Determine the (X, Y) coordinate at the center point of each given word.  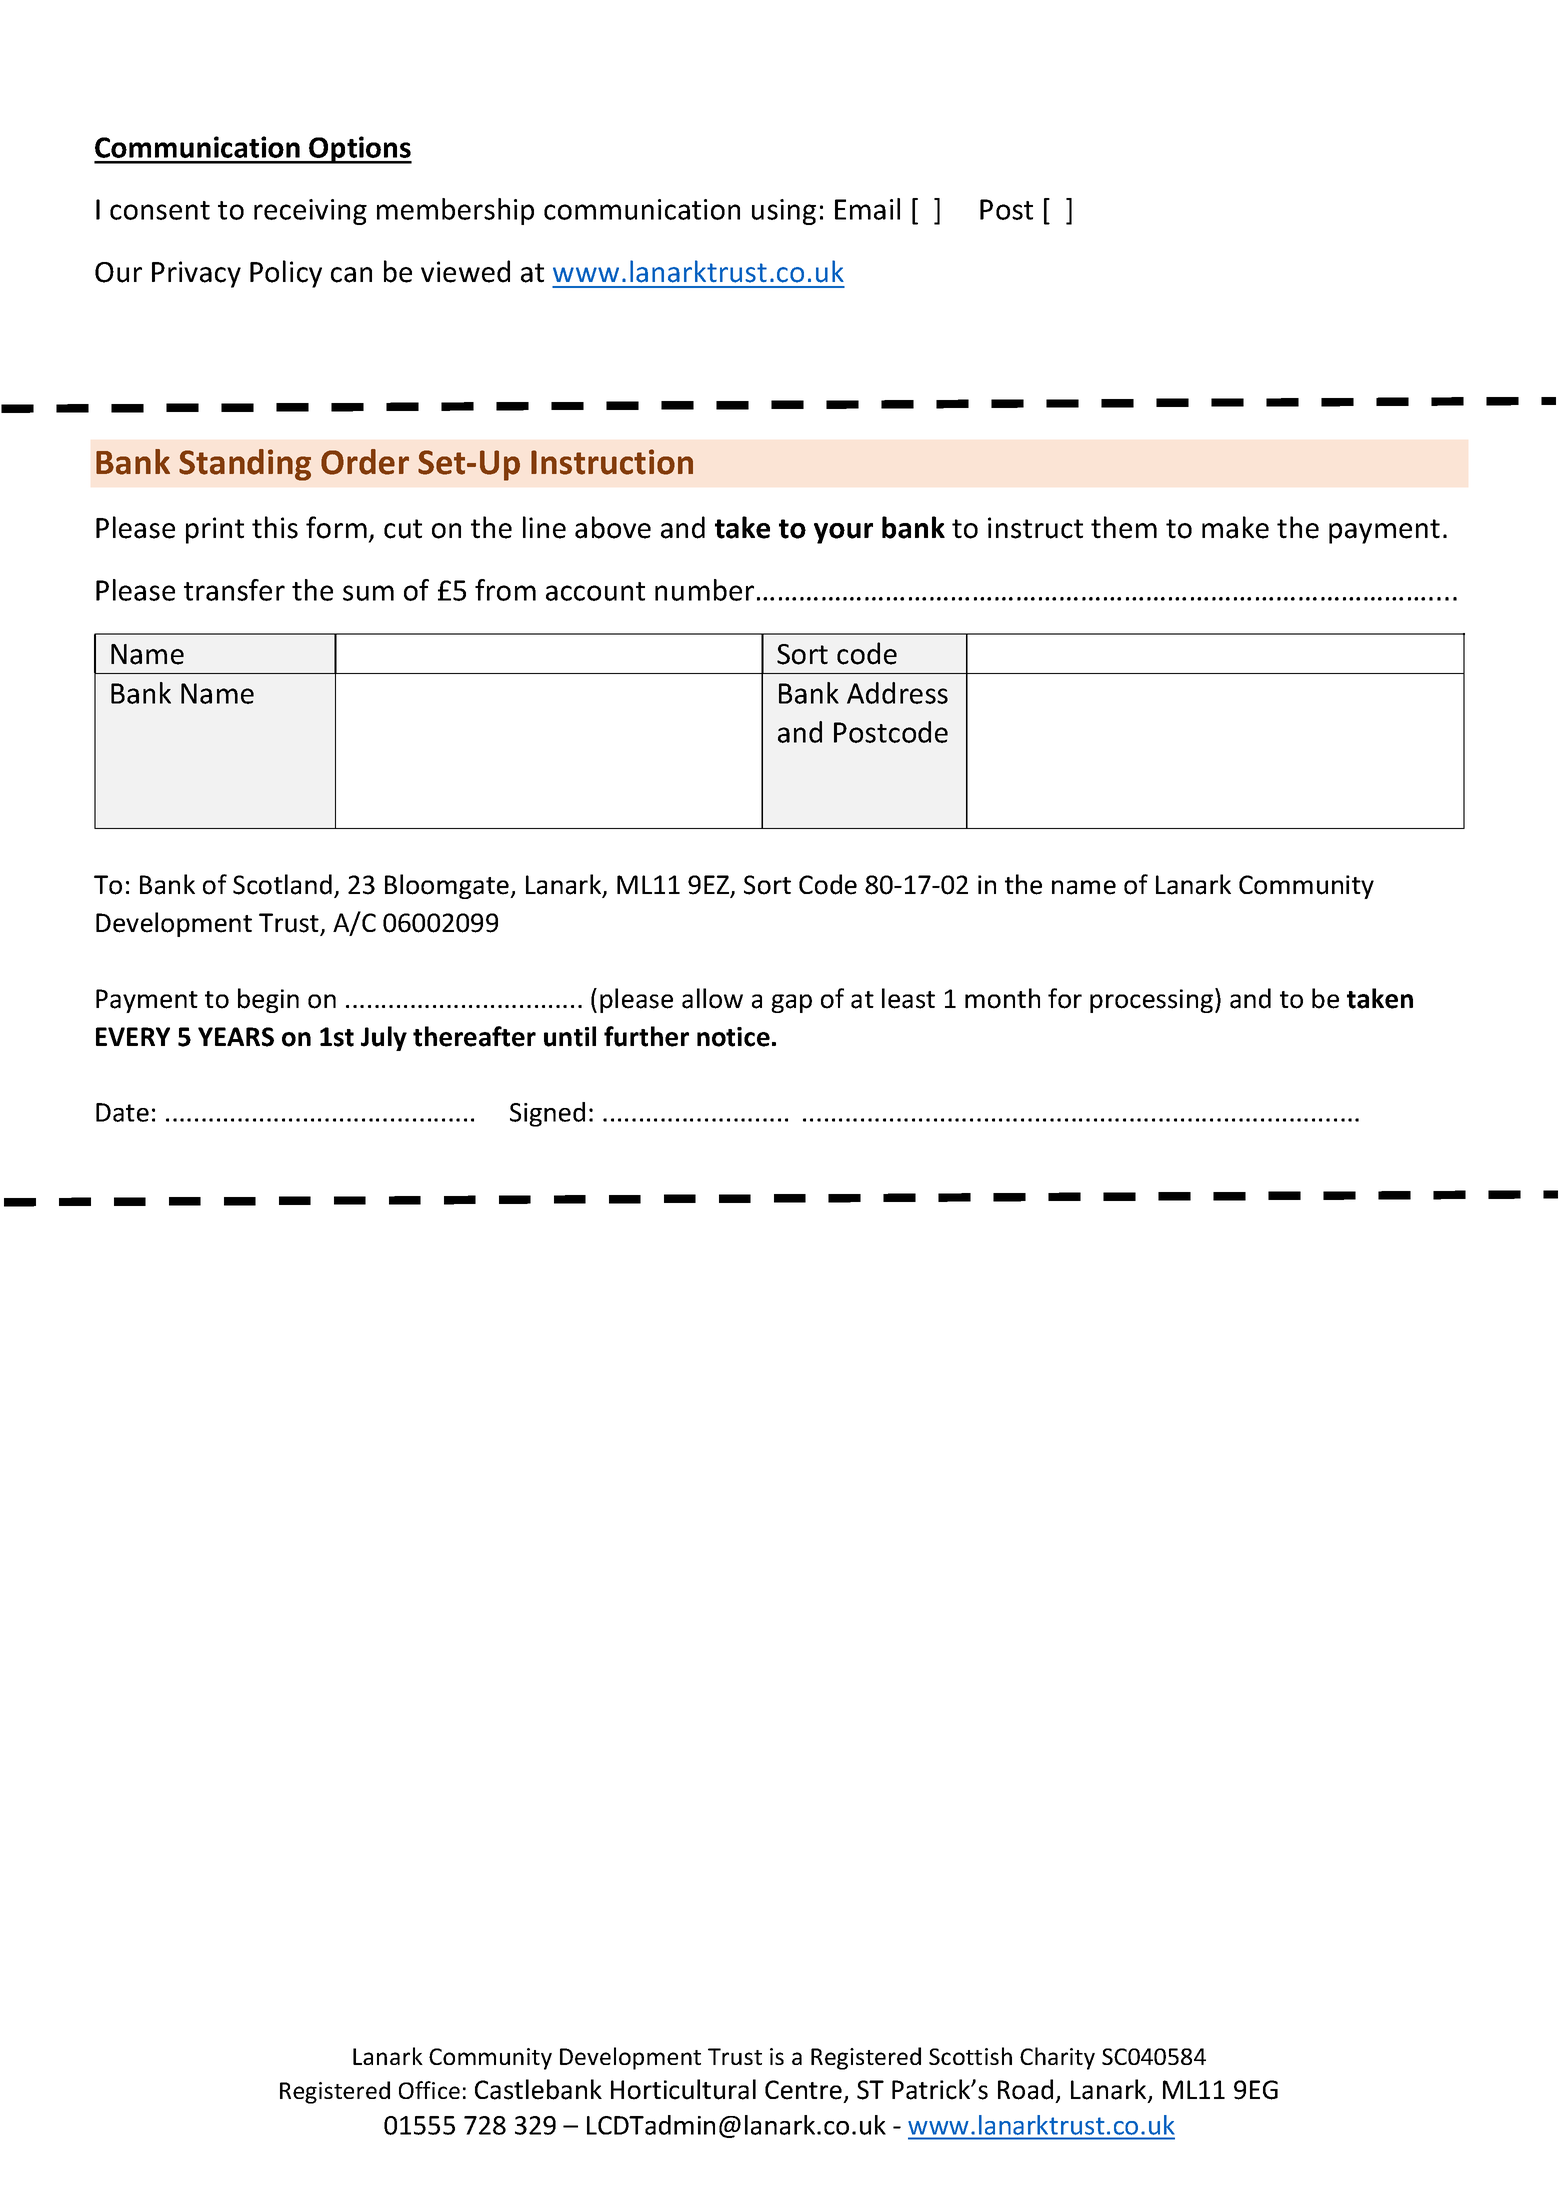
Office (429, 2090)
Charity (1057, 2058)
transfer (234, 590)
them (1124, 527)
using (784, 212)
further (646, 1036)
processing (1151, 1001)
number (704, 590)
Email (867, 209)
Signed (547, 1114)
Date (122, 1112)
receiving (310, 212)
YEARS (236, 1037)
